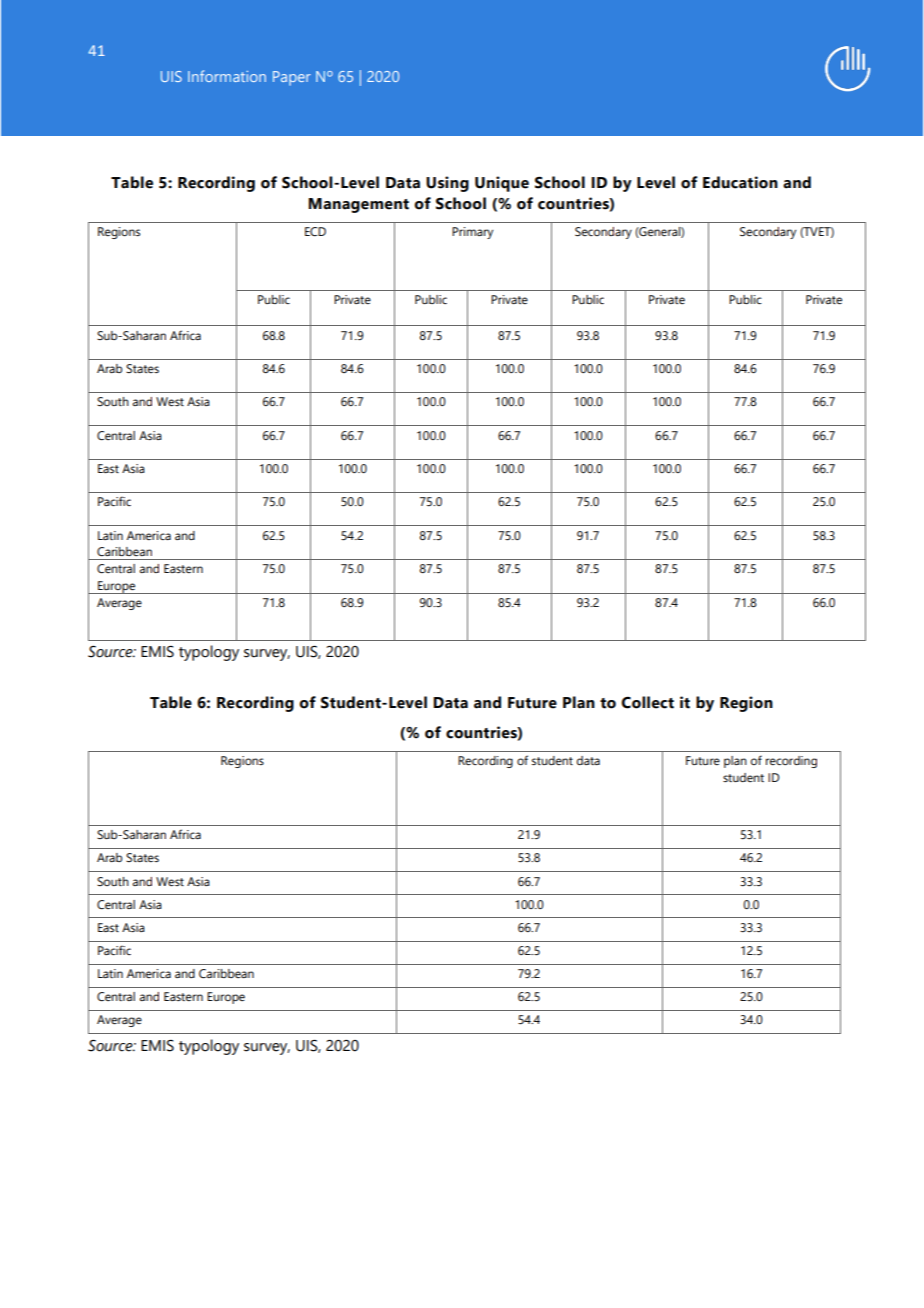 This screenshot has height=1308, width=924. What do you see at coordinates (647, 702) in the screenshot?
I see `Collect` at bounding box center [647, 702].
